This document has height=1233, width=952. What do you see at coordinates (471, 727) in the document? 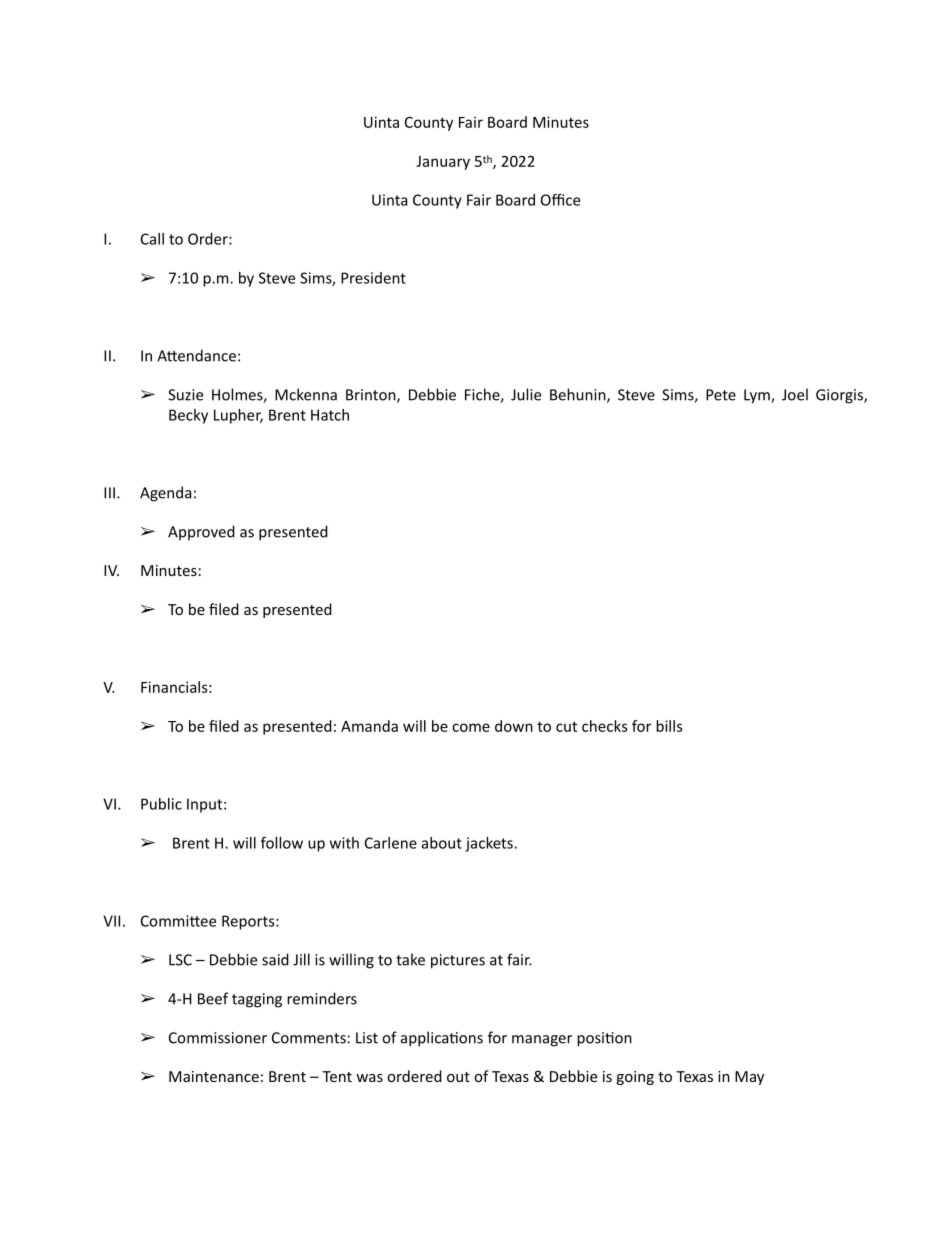
I see `come` at bounding box center [471, 727].
